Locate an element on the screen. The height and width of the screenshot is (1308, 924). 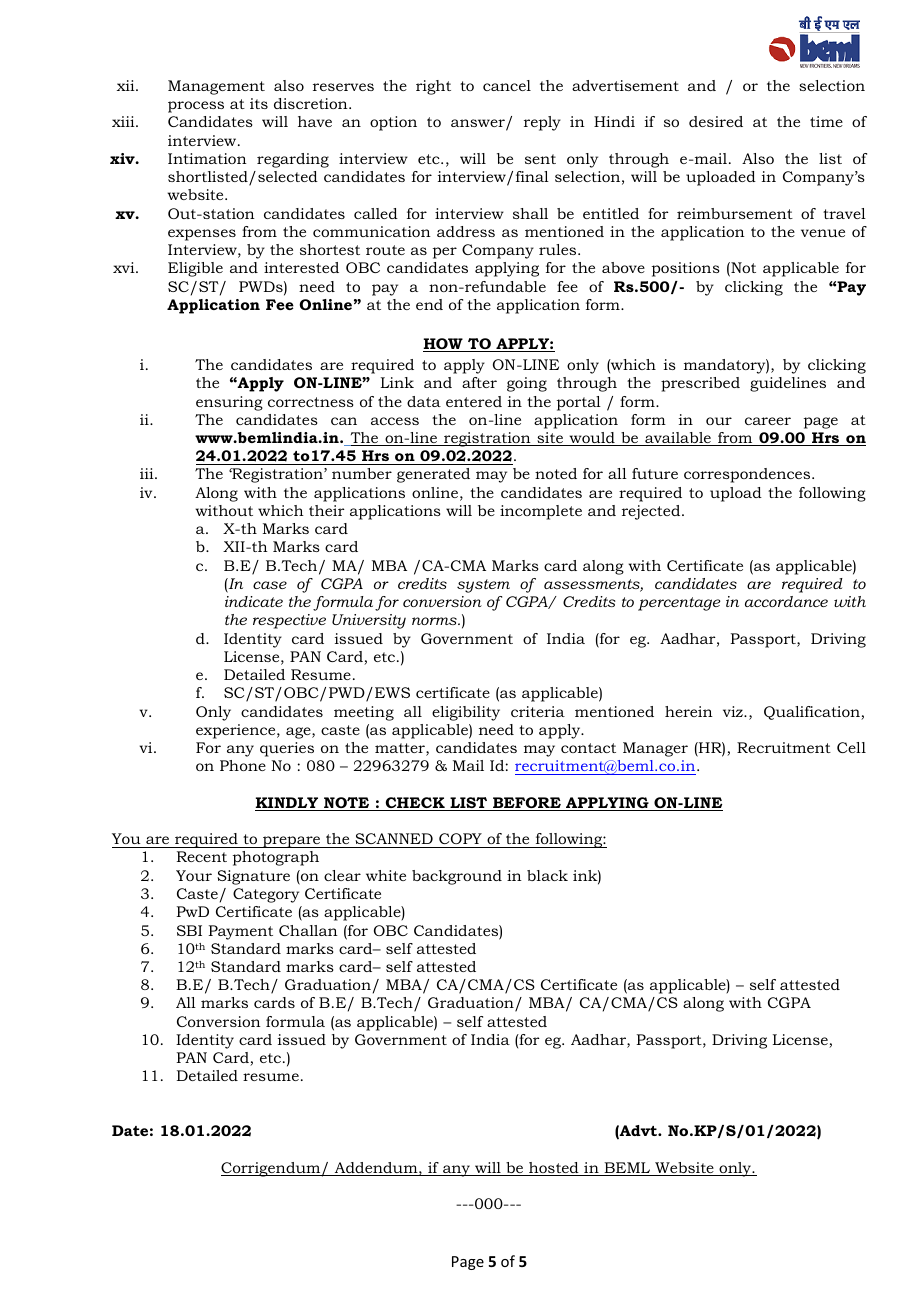
Payment is located at coordinates (240, 932).
